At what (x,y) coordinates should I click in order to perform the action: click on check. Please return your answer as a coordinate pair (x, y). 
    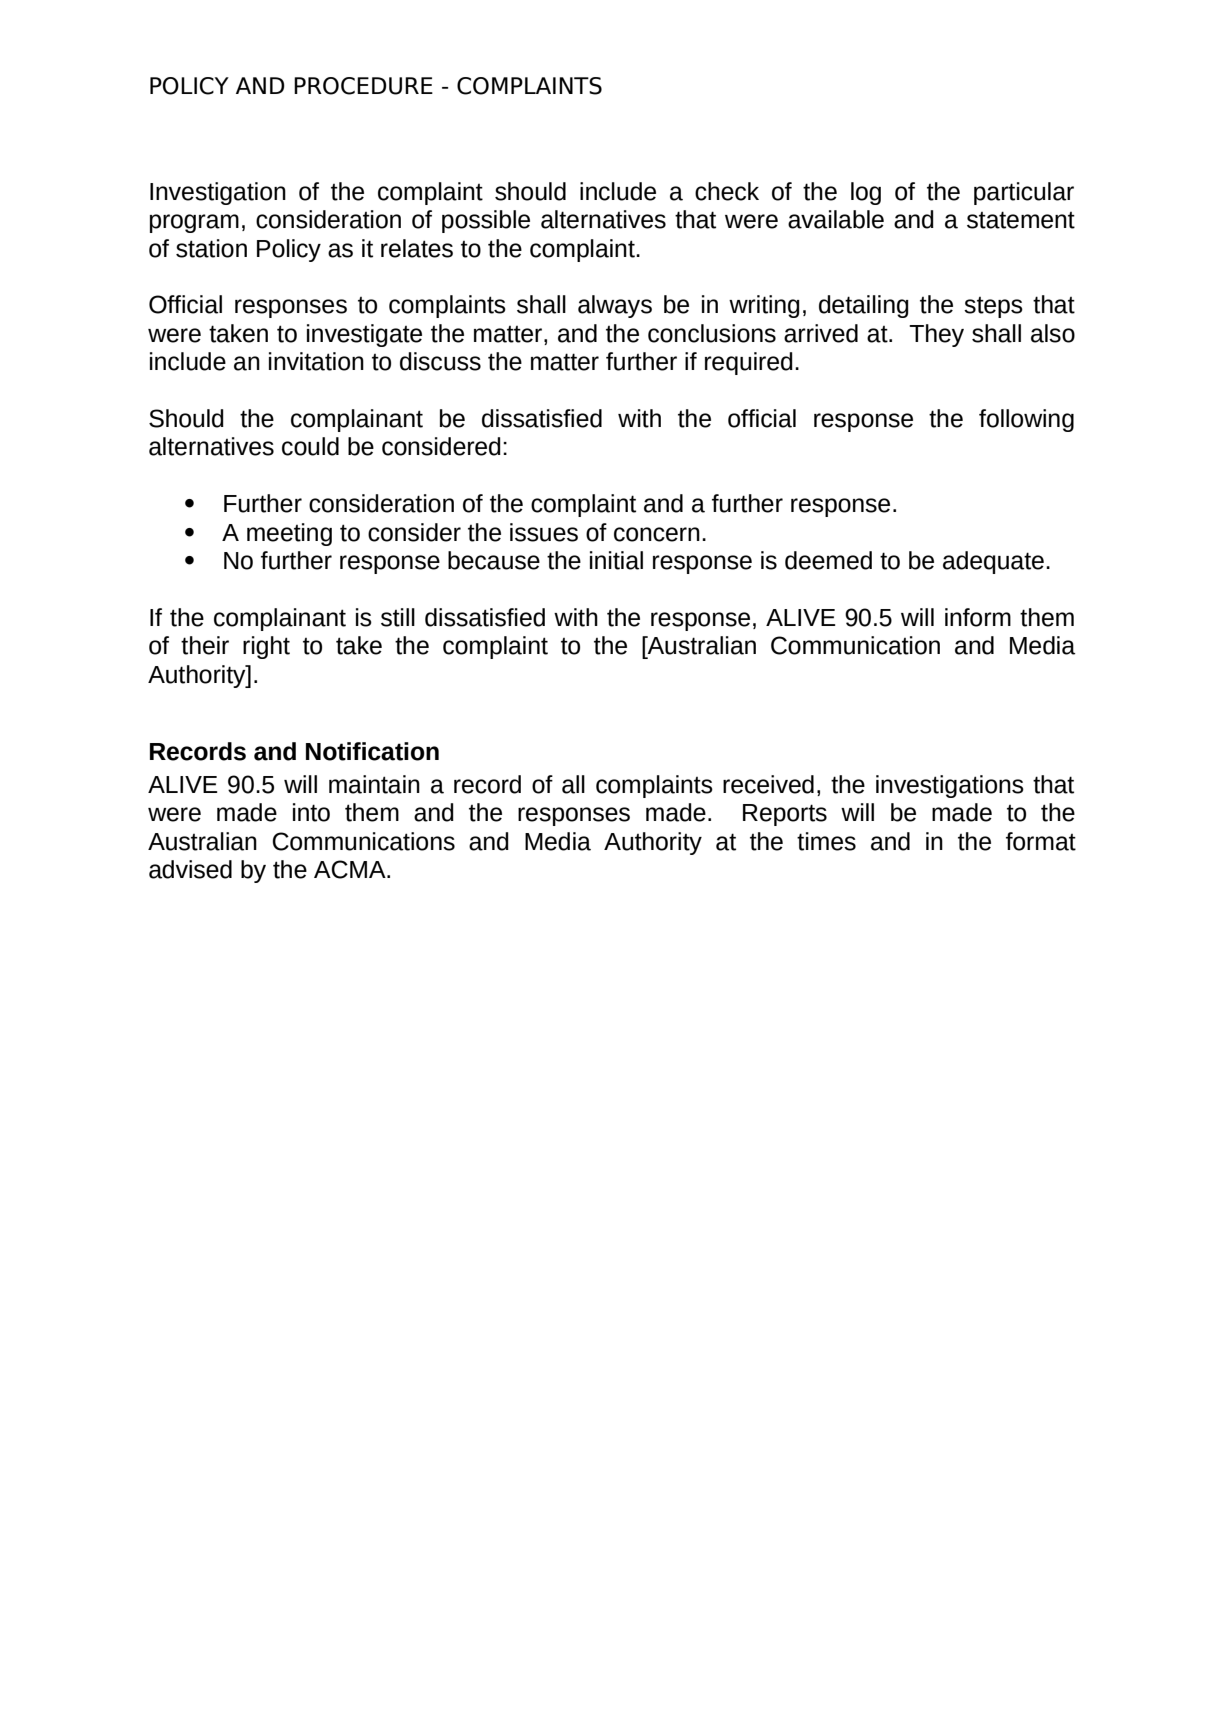
    Looking at the image, I should click on (727, 191).
